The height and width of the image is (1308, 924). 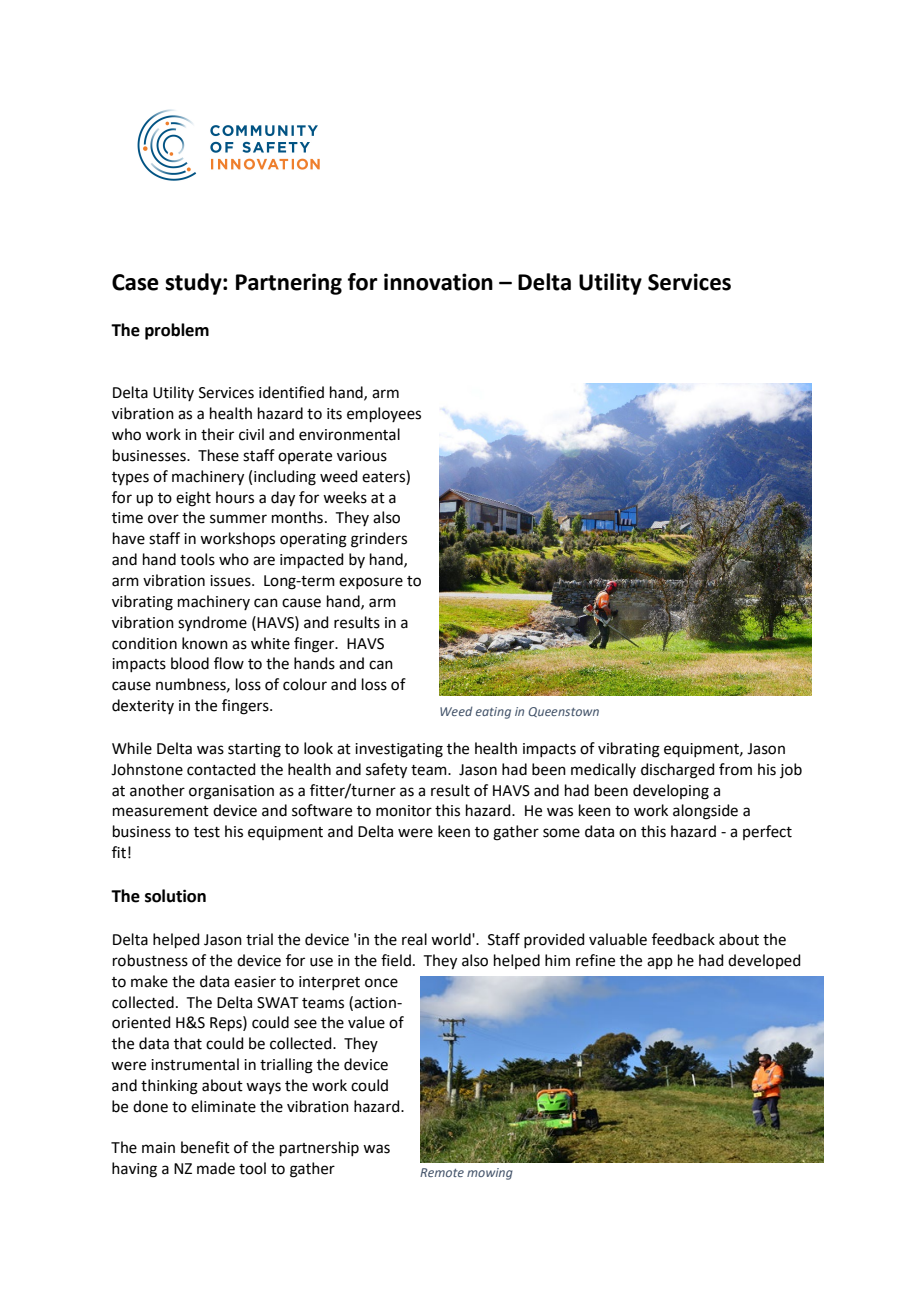 What do you see at coordinates (231, 581) in the image?
I see `issues` at bounding box center [231, 581].
